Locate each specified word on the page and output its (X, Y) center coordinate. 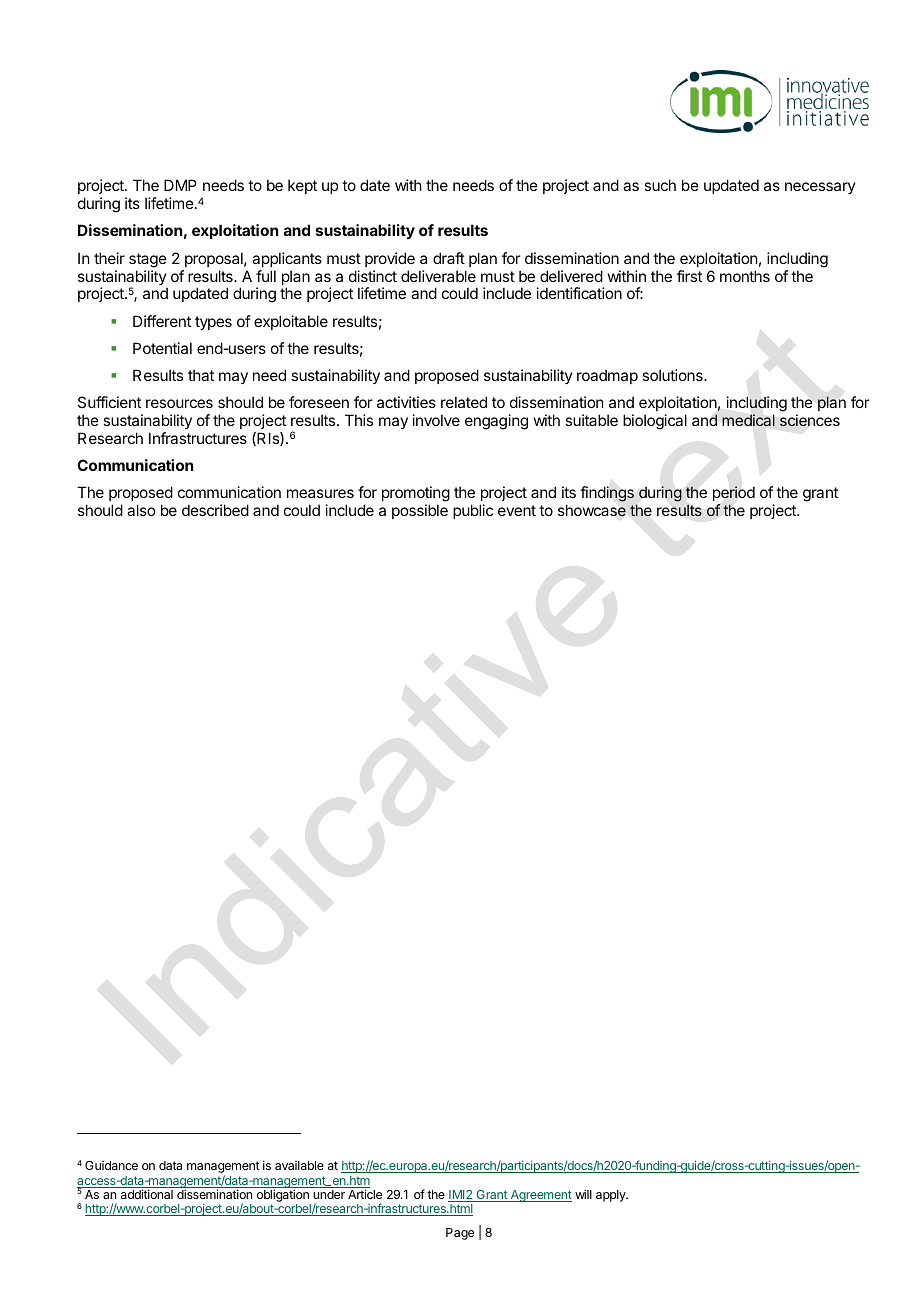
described (215, 510)
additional (147, 1194)
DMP (180, 185)
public (473, 511)
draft (449, 258)
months (745, 276)
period (734, 495)
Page (460, 1234)
